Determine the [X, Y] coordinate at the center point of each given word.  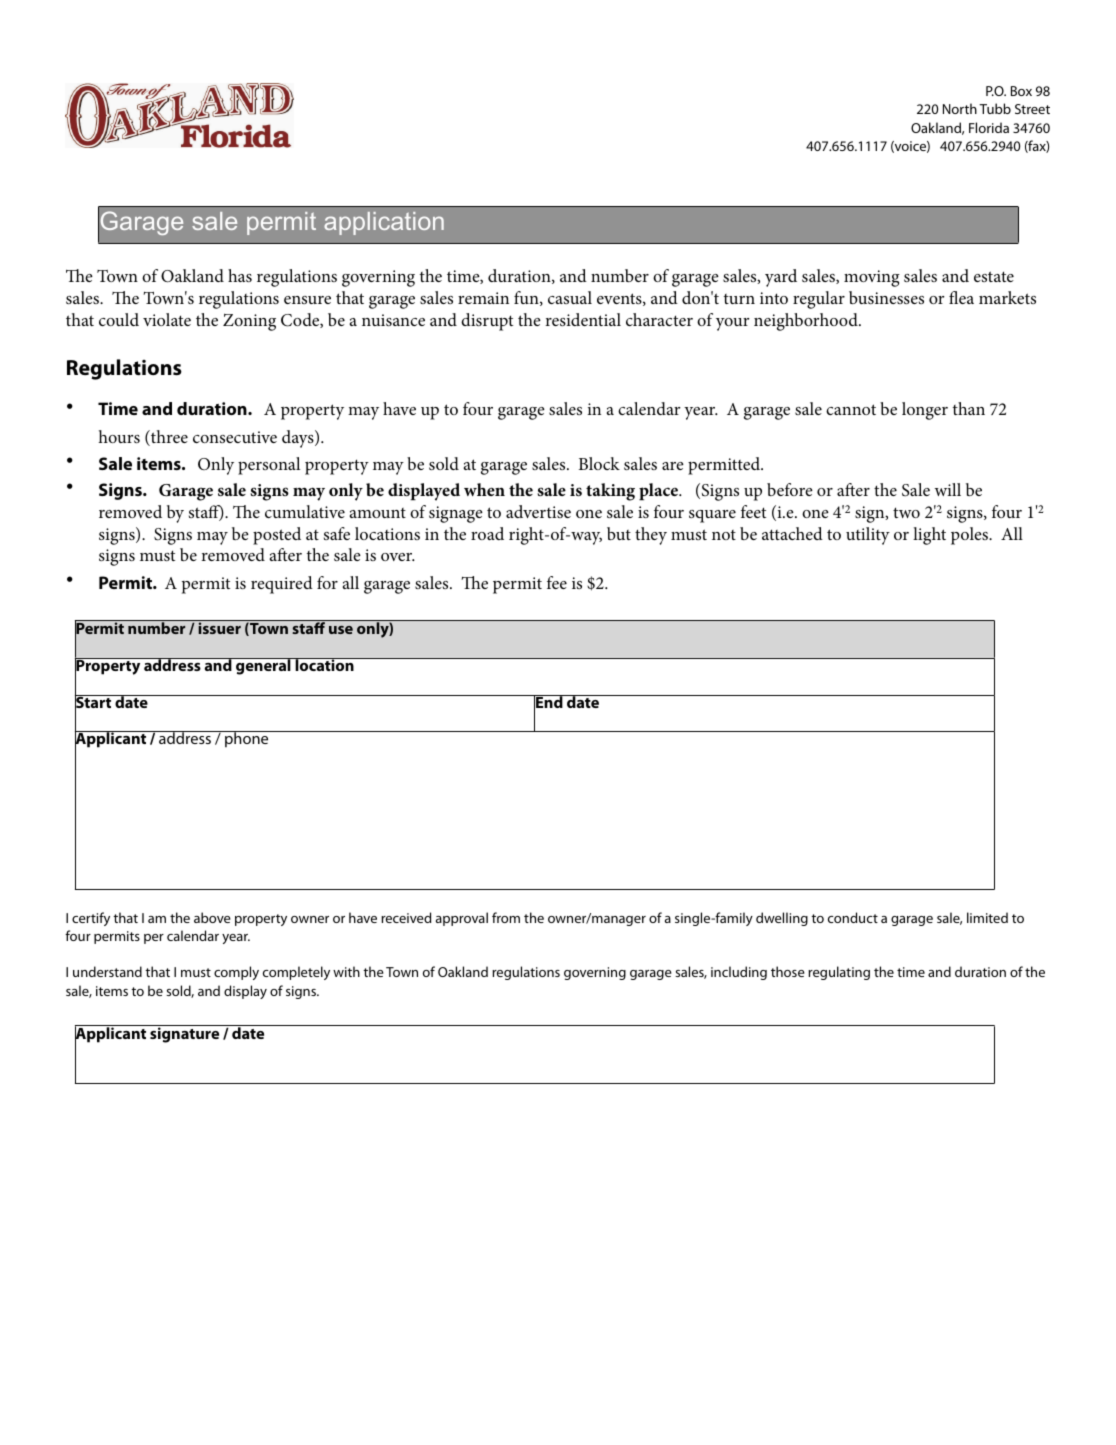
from [506, 917]
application [384, 223]
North [960, 108]
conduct [853, 917]
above [212, 917]
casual [570, 297]
